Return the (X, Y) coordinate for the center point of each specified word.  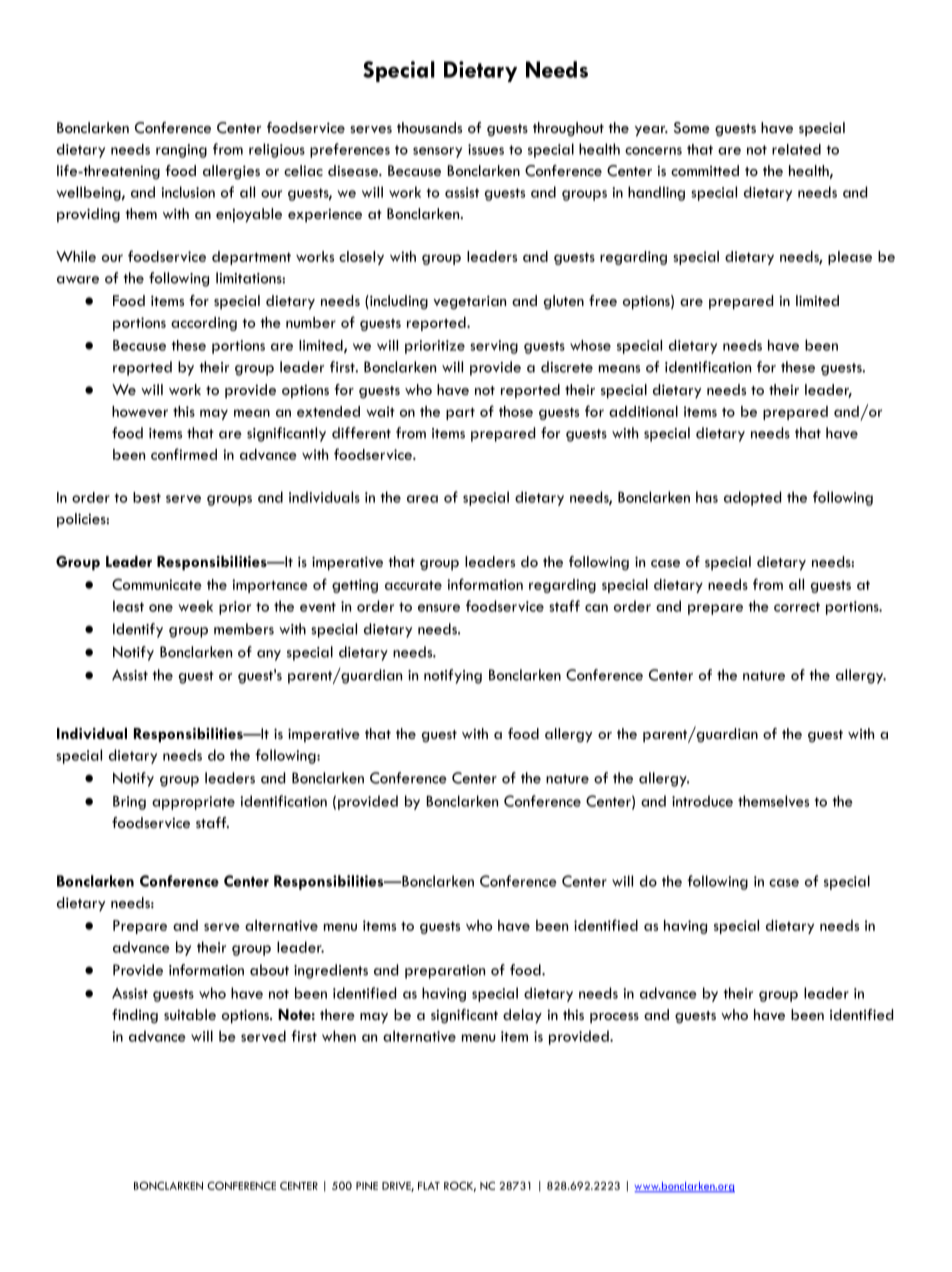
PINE (367, 1186)
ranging (181, 151)
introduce (702, 801)
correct (797, 607)
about (269, 970)
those (516, 411)
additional (643, 411)
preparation (445, 972)
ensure (439, 608)
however (140, 411)
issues (486, 149)
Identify (138, 630)
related (796, 149)
